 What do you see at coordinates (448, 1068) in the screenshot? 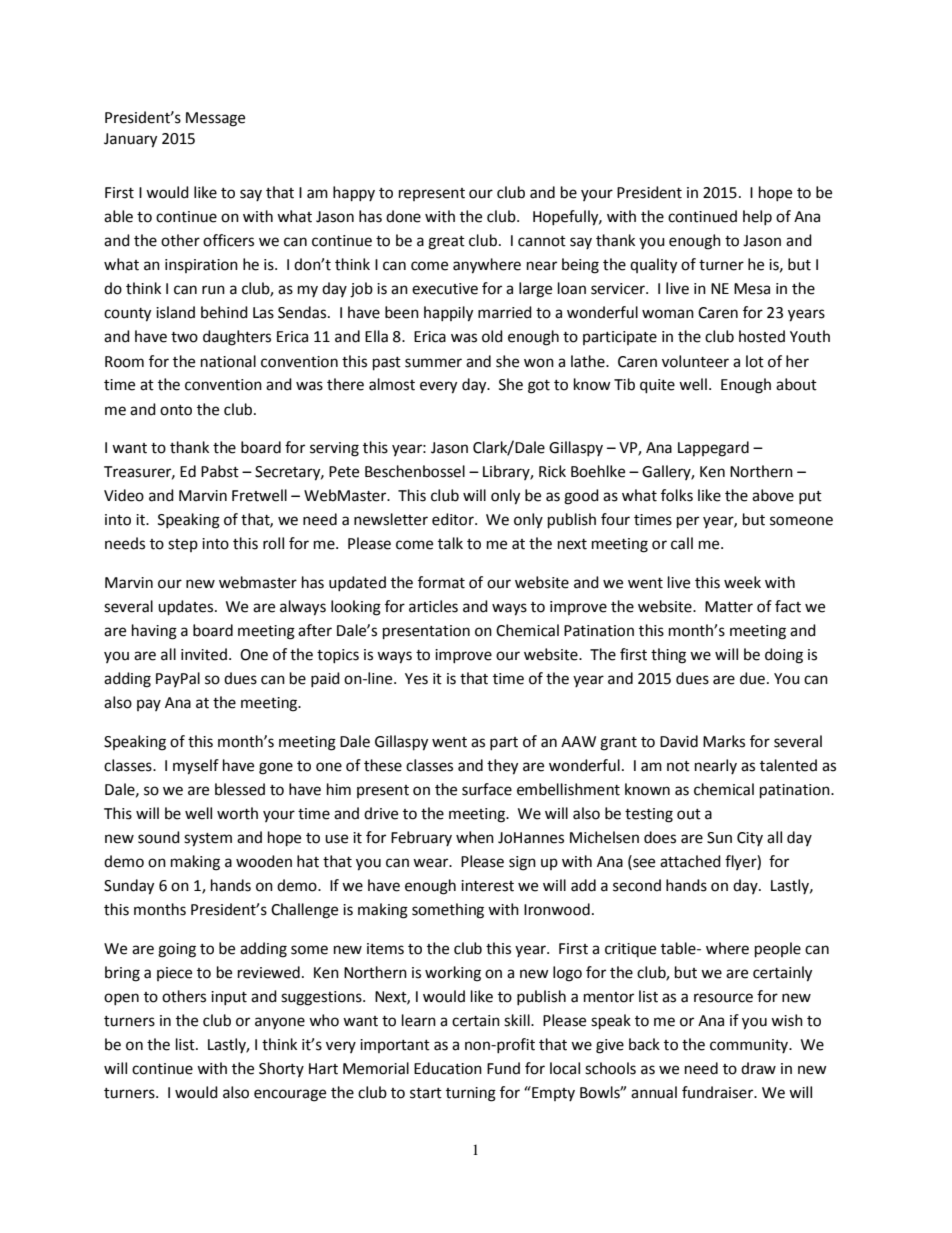
I see `Education` at bounding box center [448, 1068].
